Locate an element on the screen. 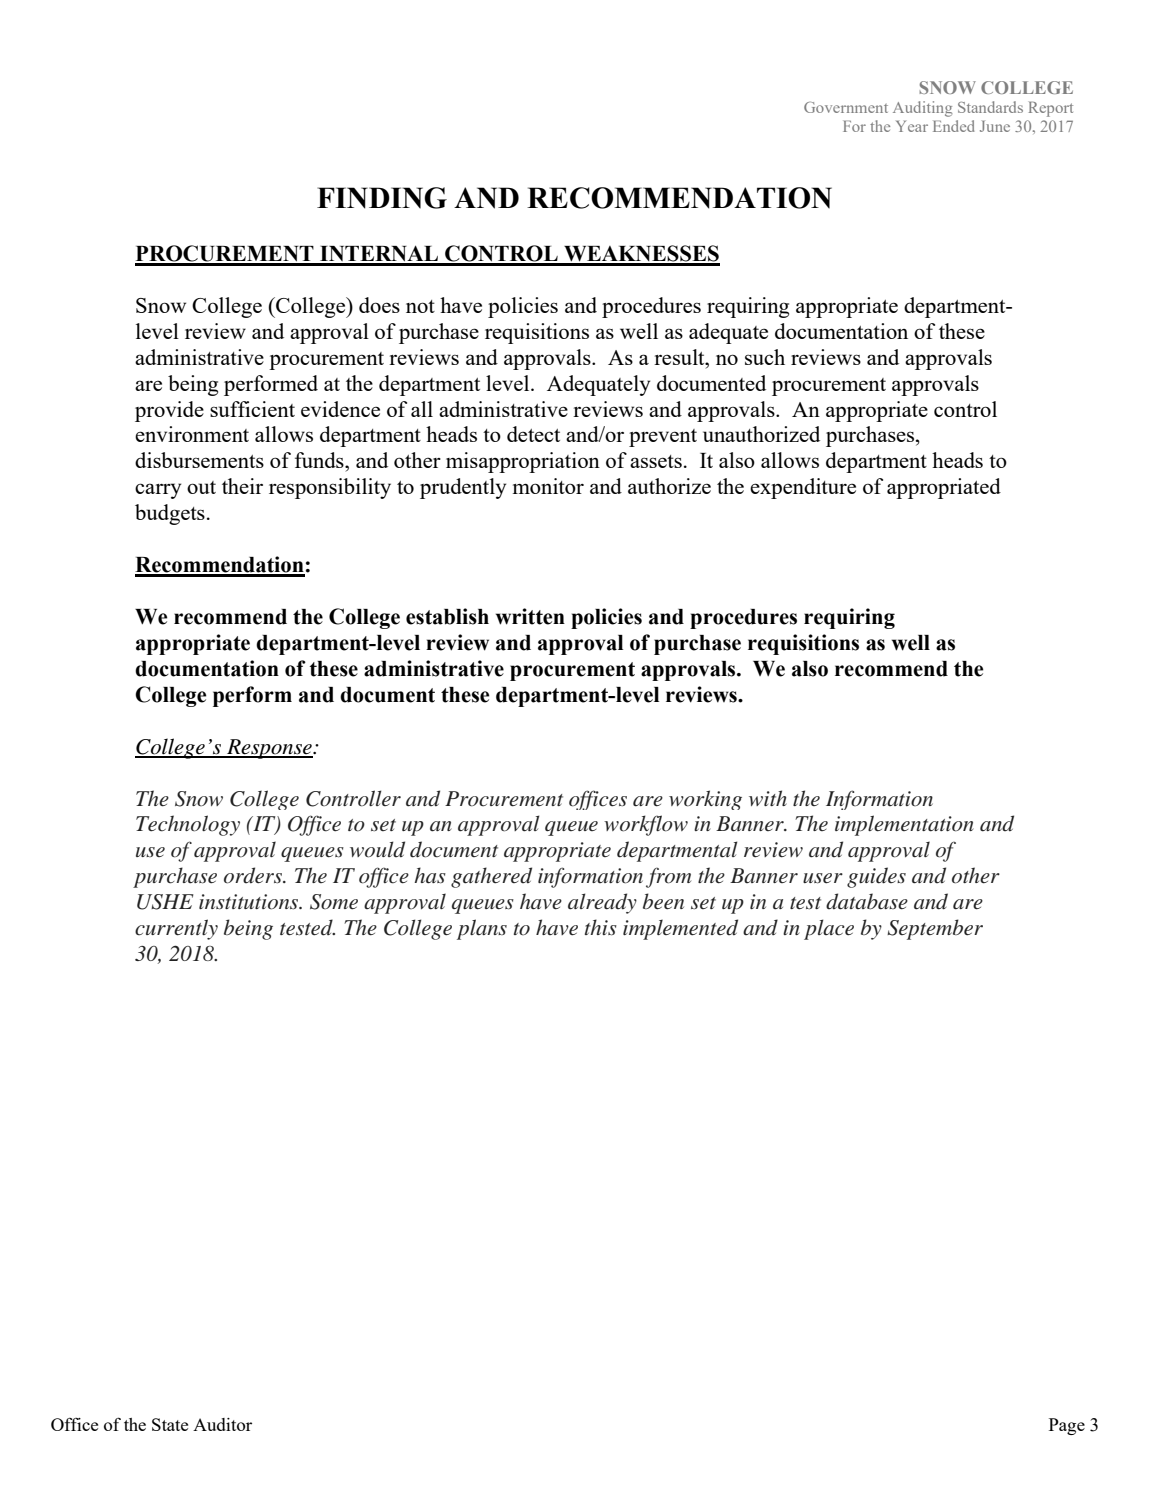 Image resolution: width=1150 pixels, height=1488 pixels. written is located at coordinates (530, 616).
